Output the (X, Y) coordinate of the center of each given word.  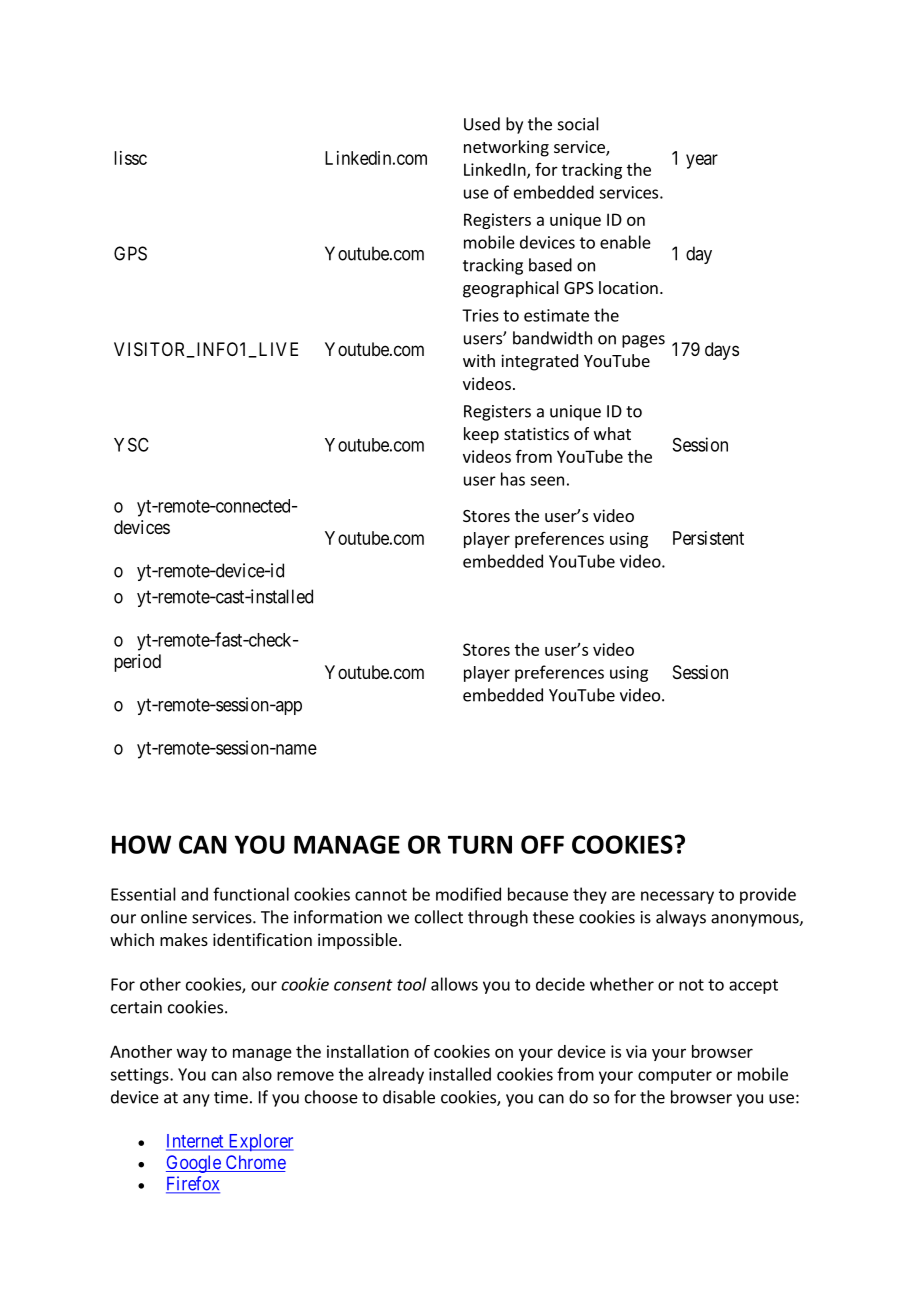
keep (481, 435)
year (702, 161)
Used (482, 124)
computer (675, 1076)
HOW (141, 844)
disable (409, 1097)
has (513, 479)
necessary (677, 897)
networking (506, 148)
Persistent (708, 538)
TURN (480, 844)
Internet (196, 1142)
